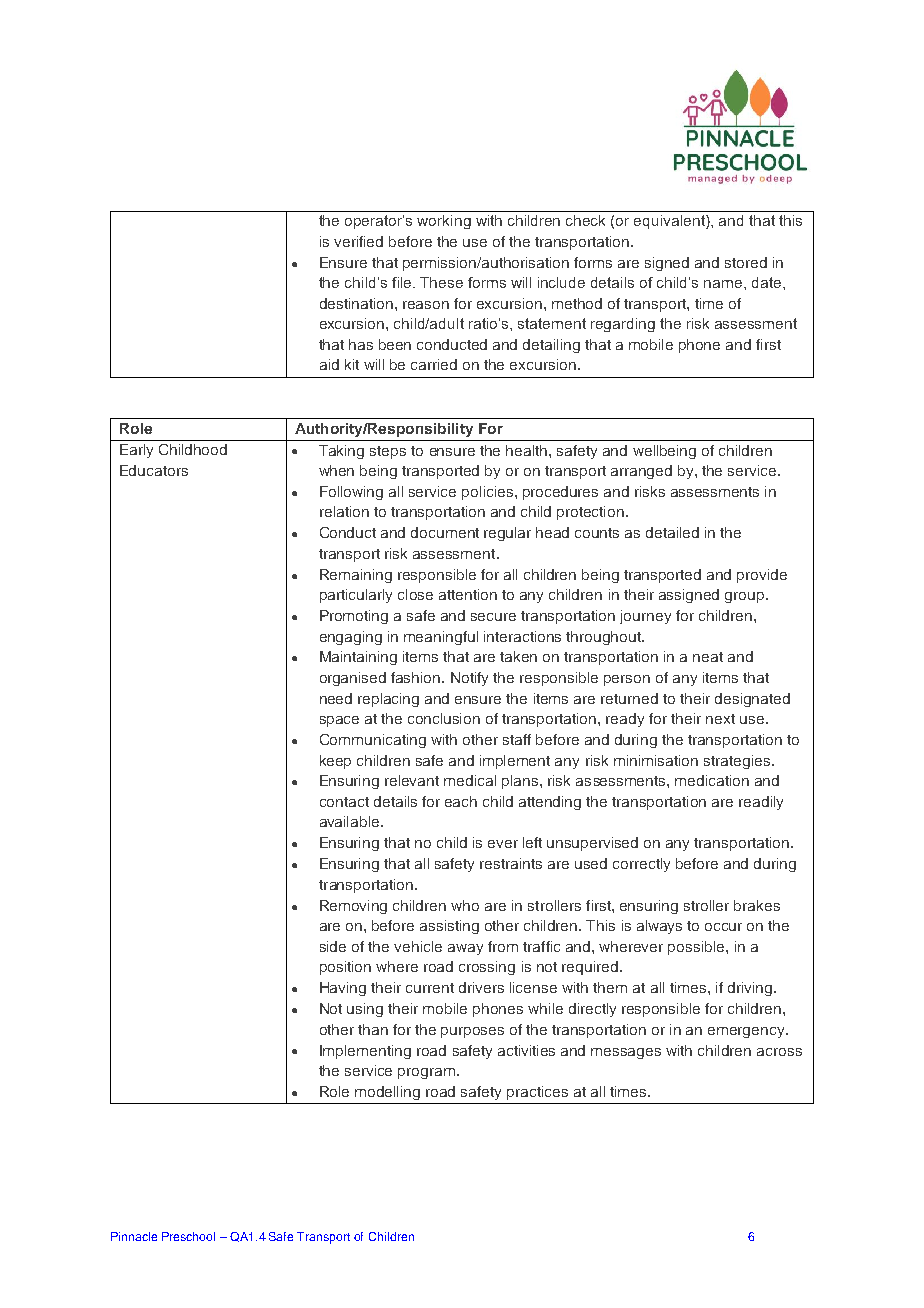  What do you see at coordinates (358, 241) in the screenshot?
I see `verified` at bounding box center [358, 241].
